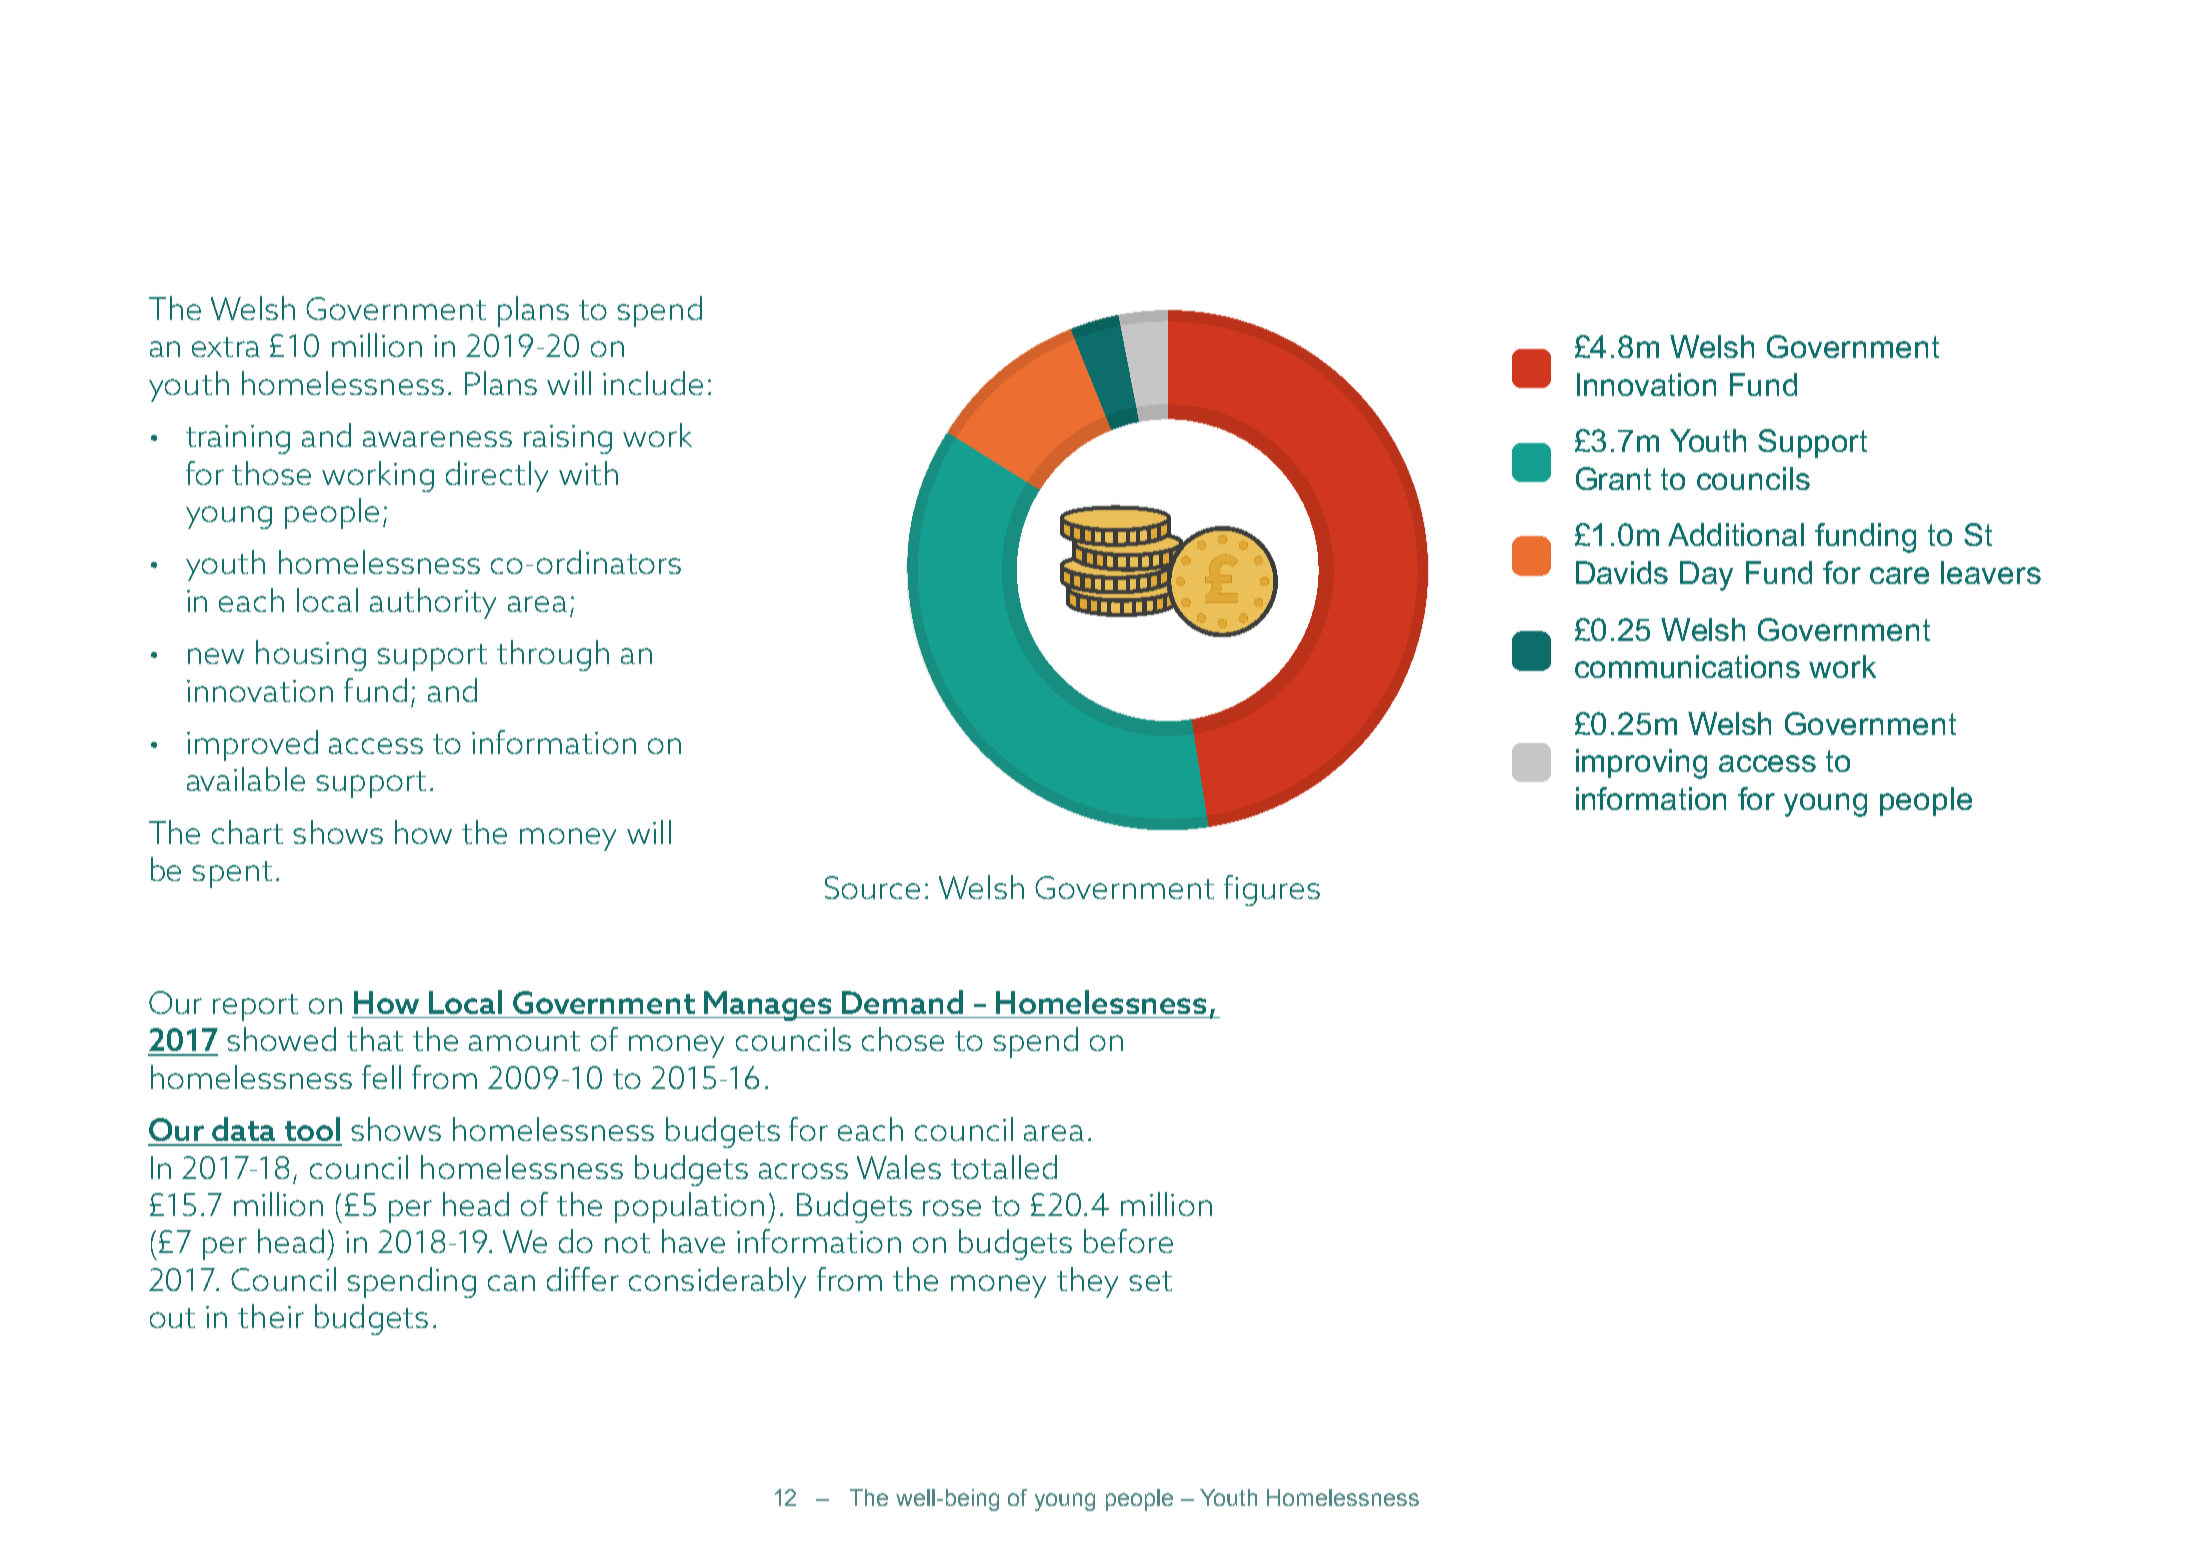 Image resolution: width=2192 pixels, height=1550 pixels. Describe the element at coordinates (311, 655) in the screenshot. I see `housing` at that location.
